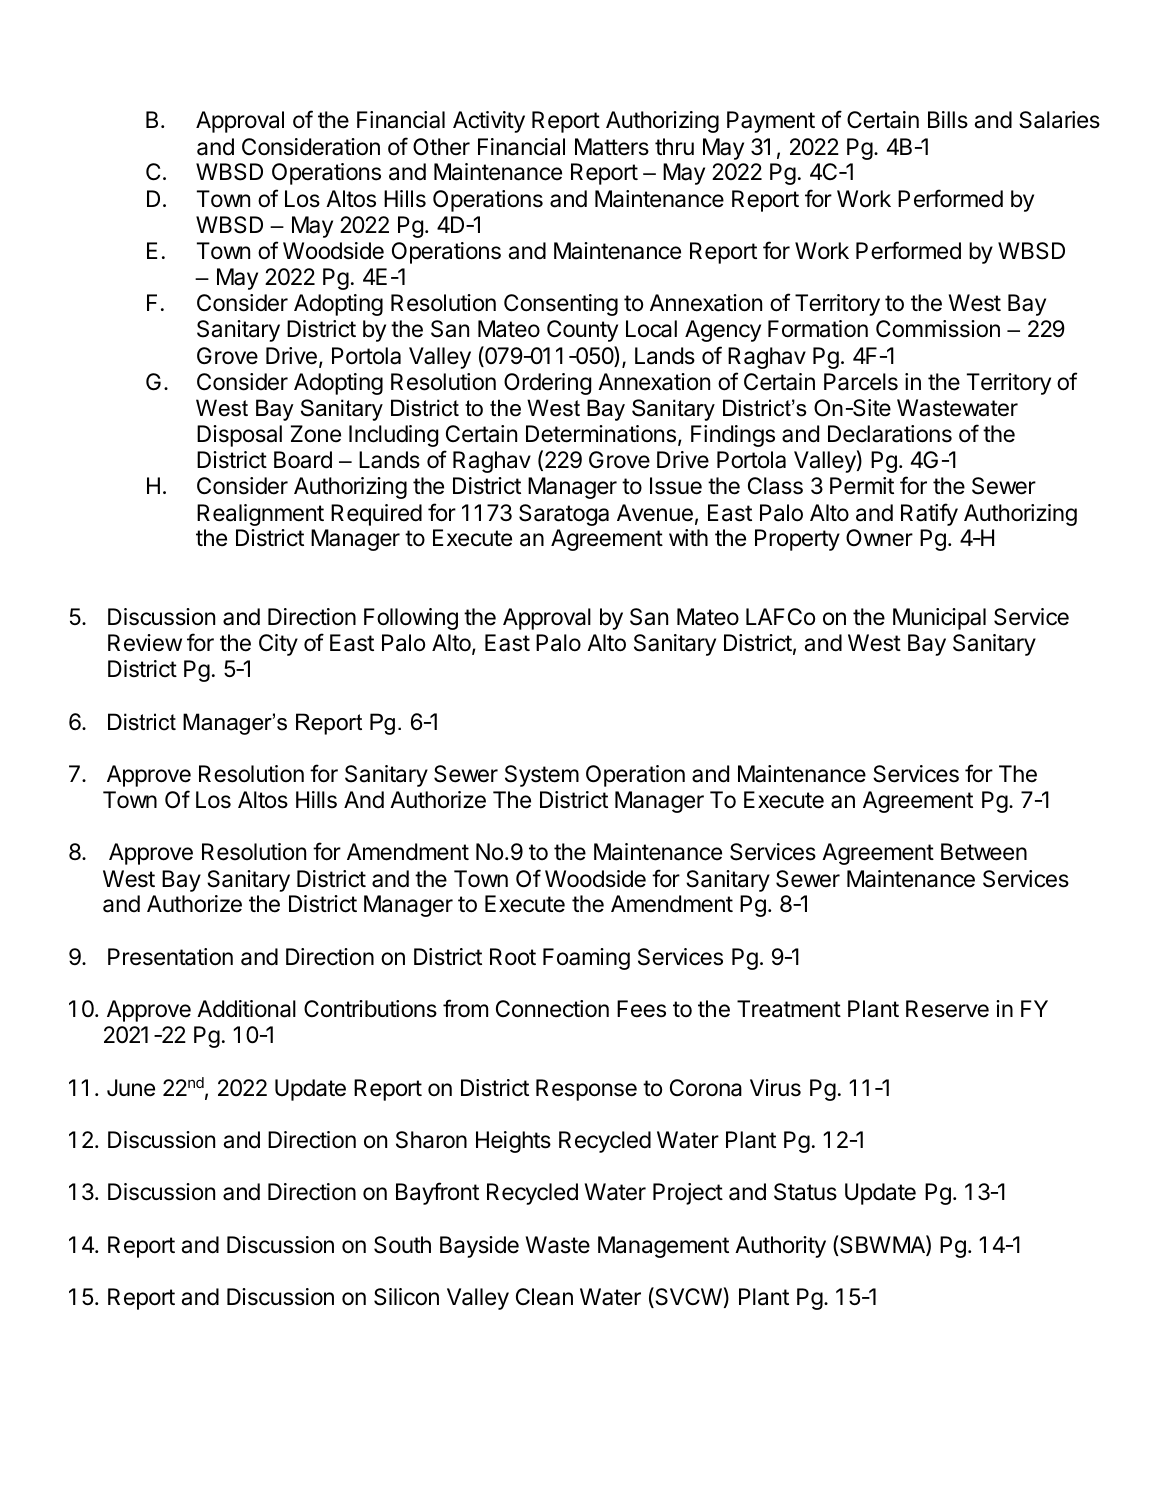 This page has width=1159, height=1500. I want to click on South, so click(402, 1245).
